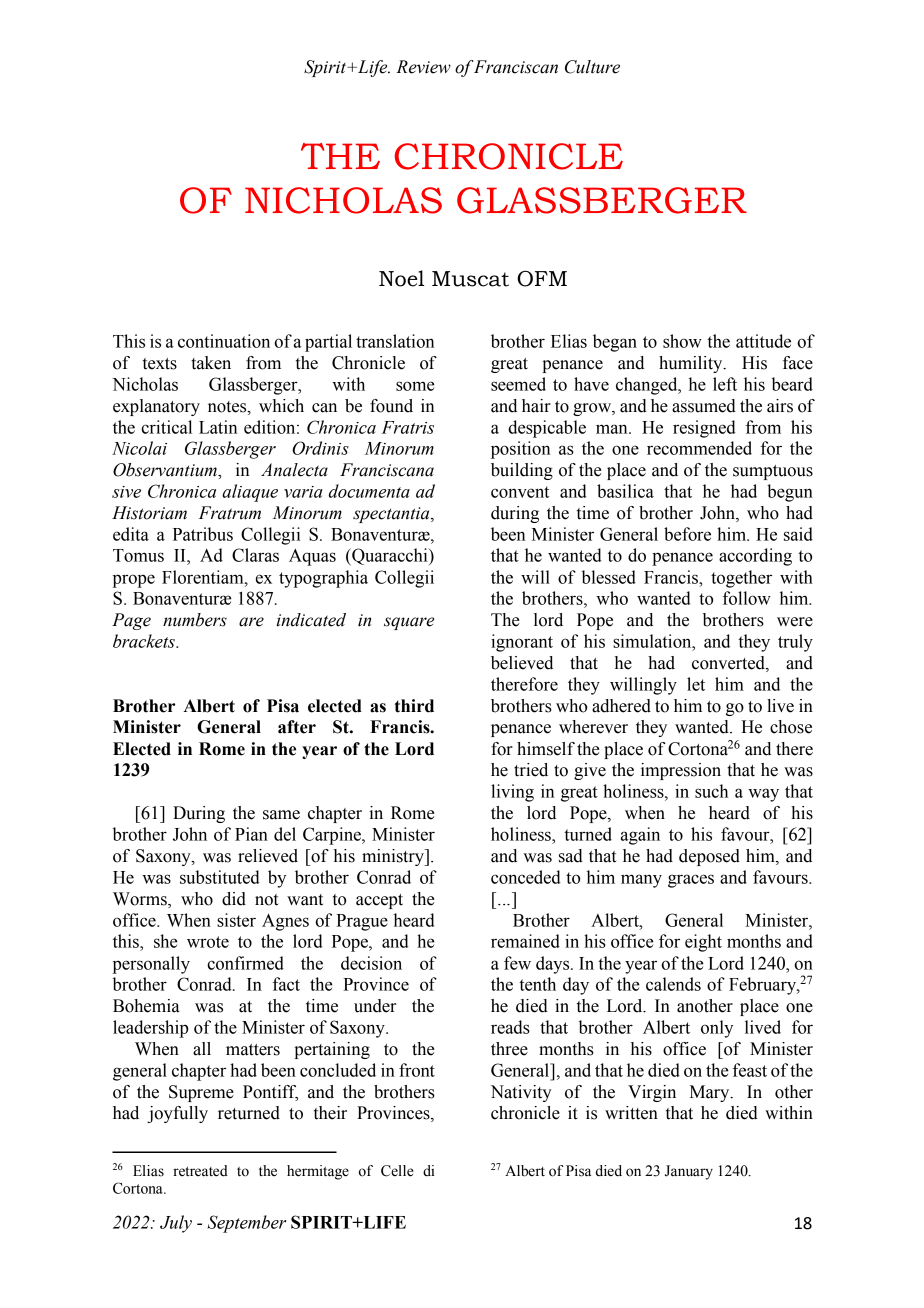 This screenshot has height=1308, width=924. I want to click on let, so click(696, 684).
